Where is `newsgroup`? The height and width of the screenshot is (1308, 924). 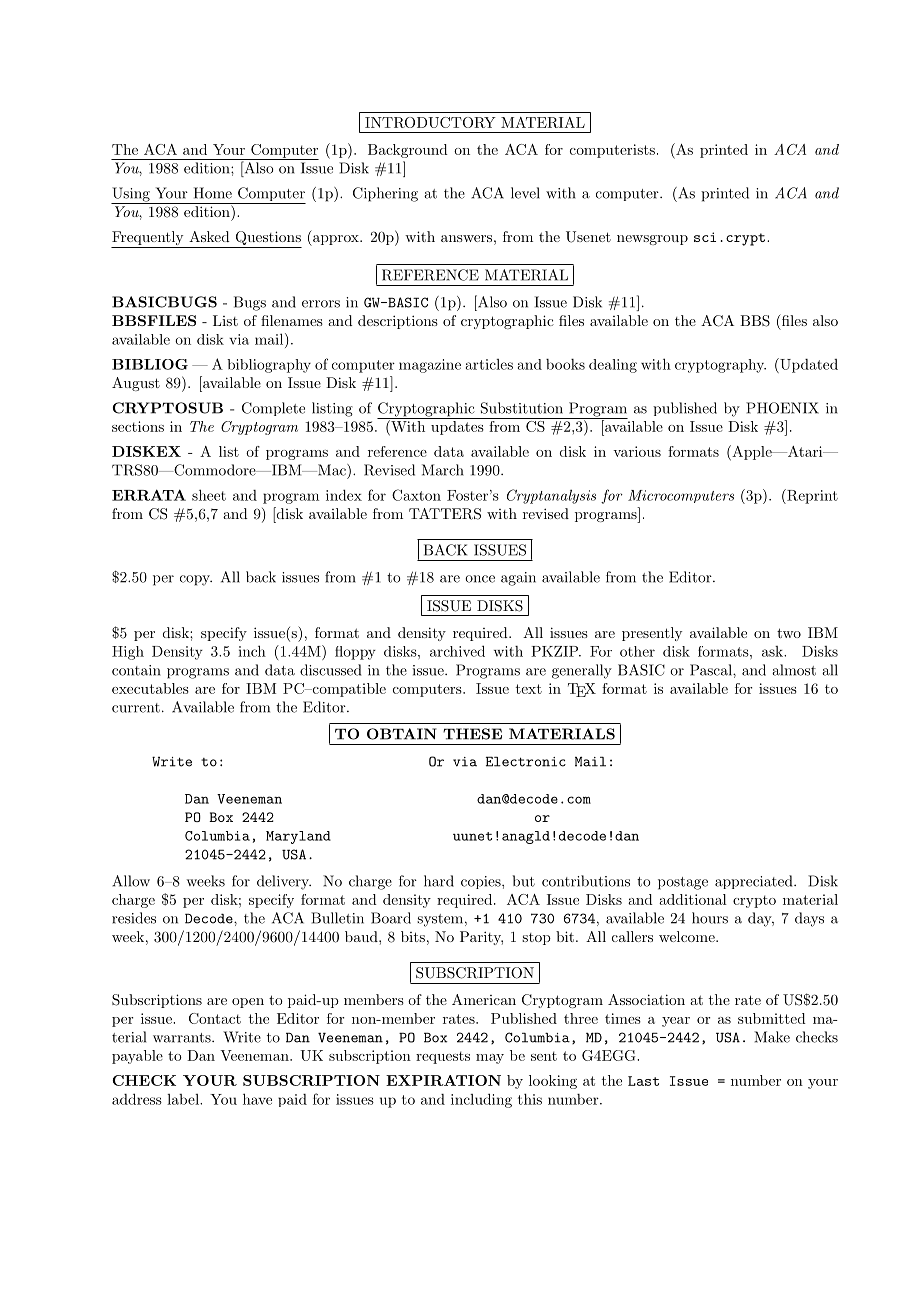 newsgroup is located at coordinates (652, 240).
